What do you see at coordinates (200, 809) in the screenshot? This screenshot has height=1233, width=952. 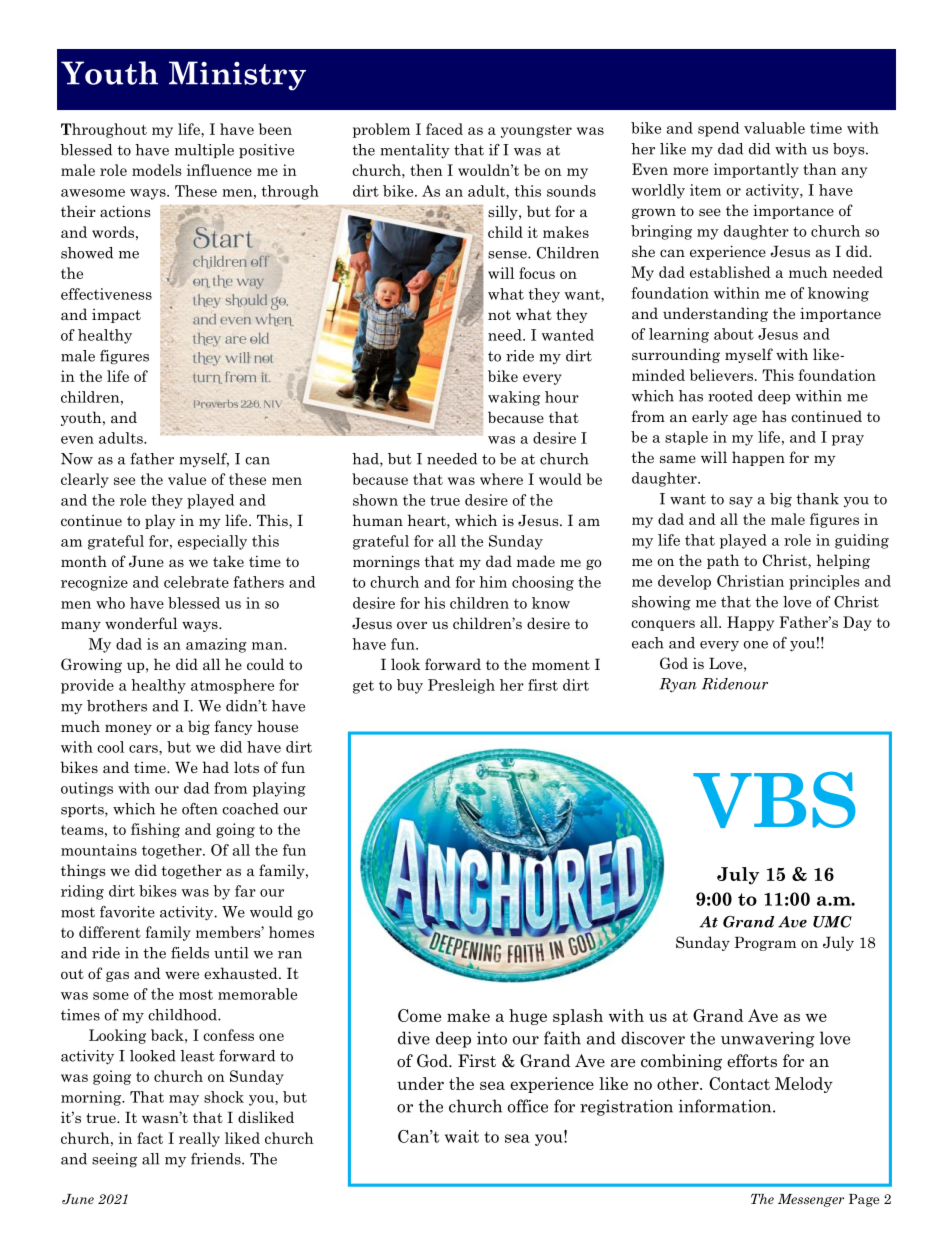 I see `often` at bounding box center [200, 809].
